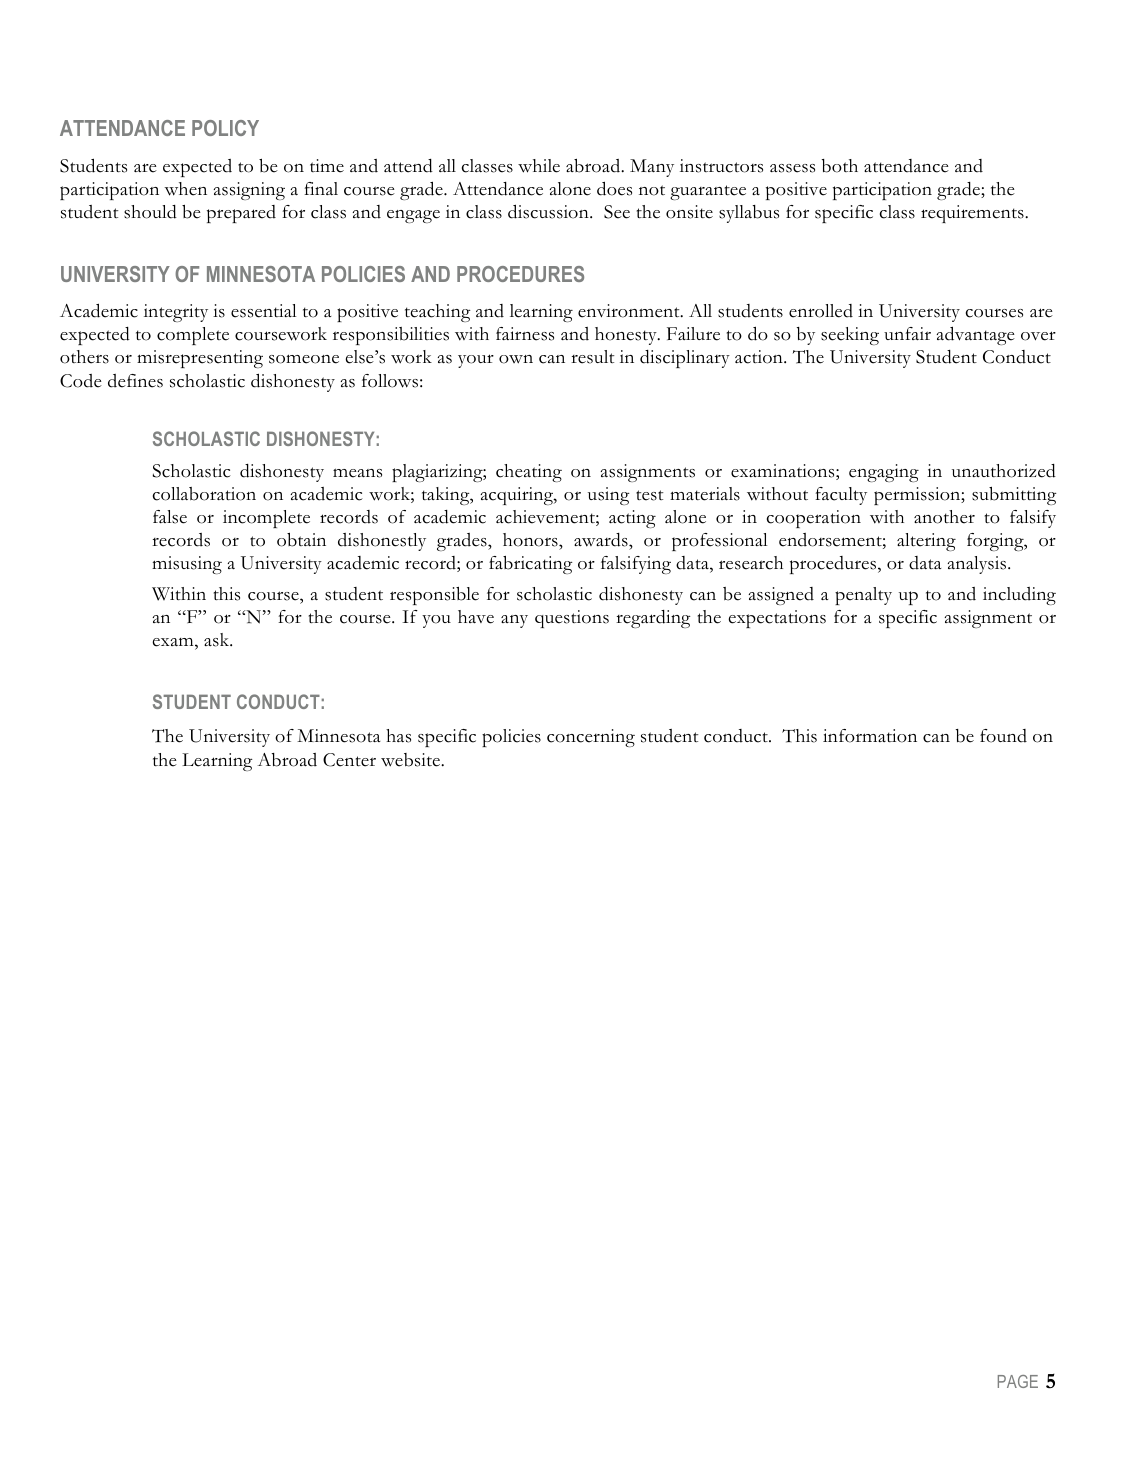  What do you see at coordinates (539, 166) in the screenshot?
I see `while` at bounding box center [539, 166].
